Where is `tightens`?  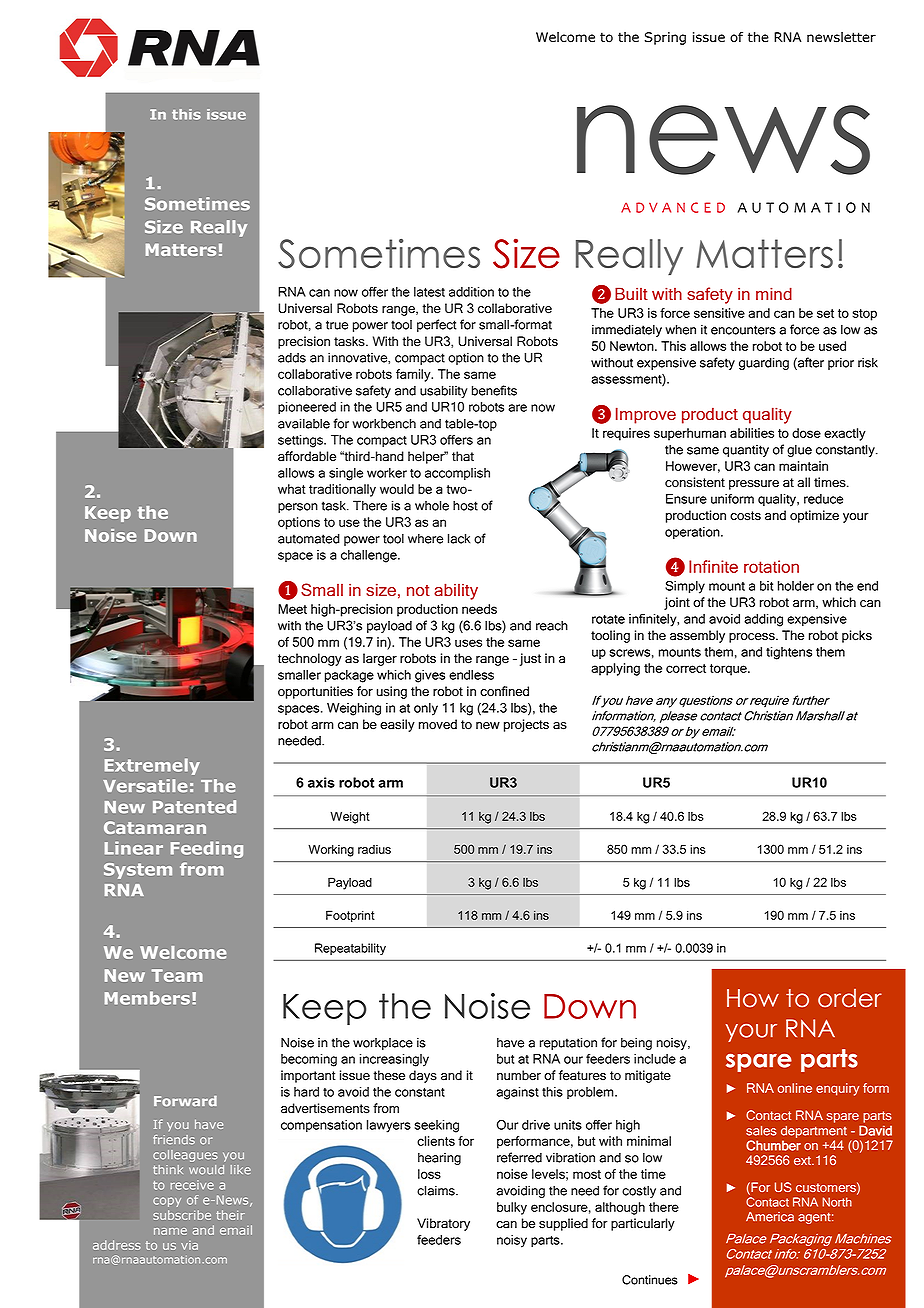 tightens is located at coordinates (789, 653).
